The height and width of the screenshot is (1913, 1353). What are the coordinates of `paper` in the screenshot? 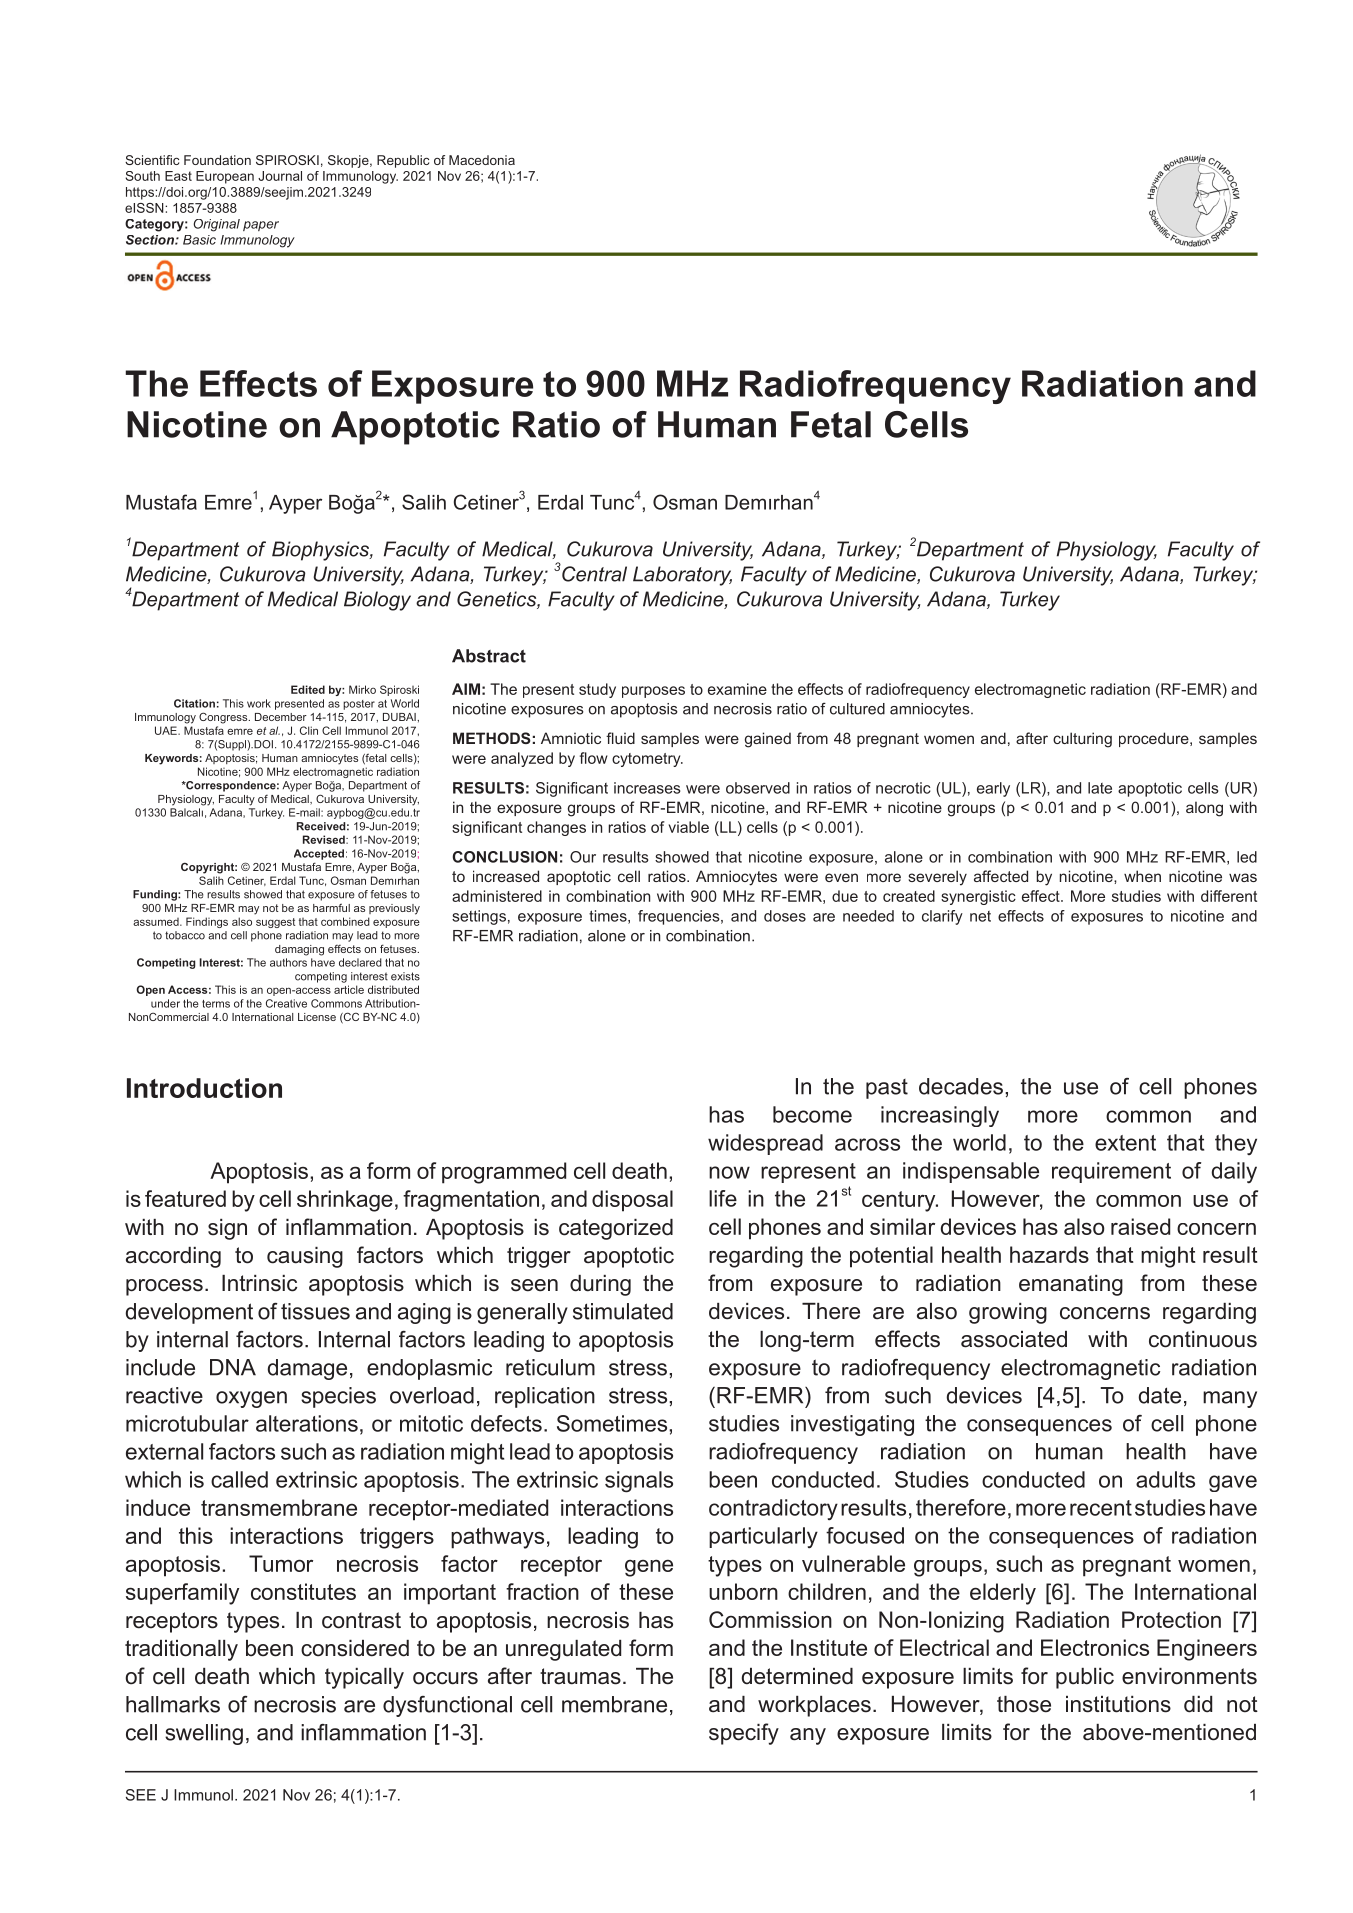 It's located at (261, 226).
